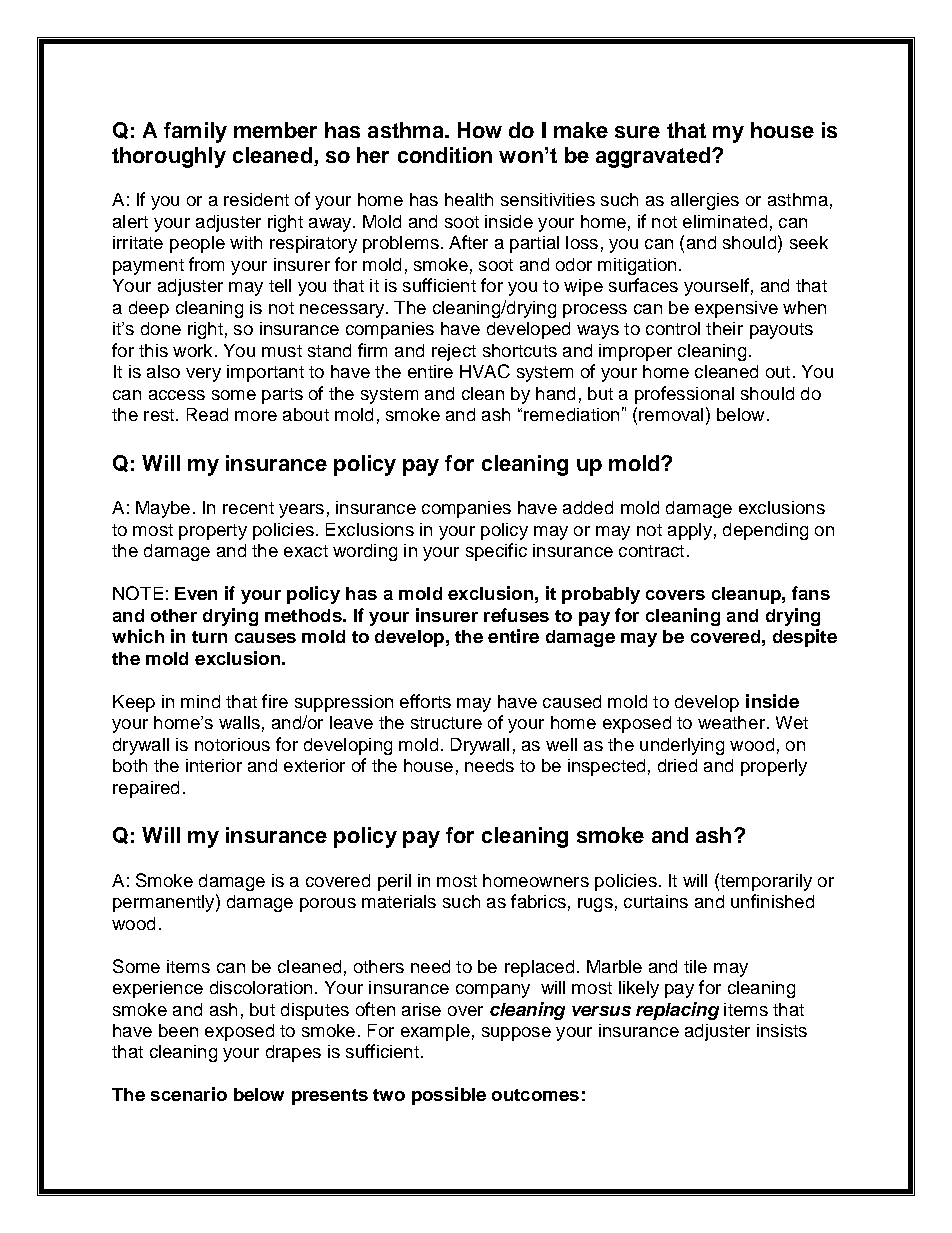  Describe the element at coordinates (805, 638) in the screenshot. I see `despite` at that location.
